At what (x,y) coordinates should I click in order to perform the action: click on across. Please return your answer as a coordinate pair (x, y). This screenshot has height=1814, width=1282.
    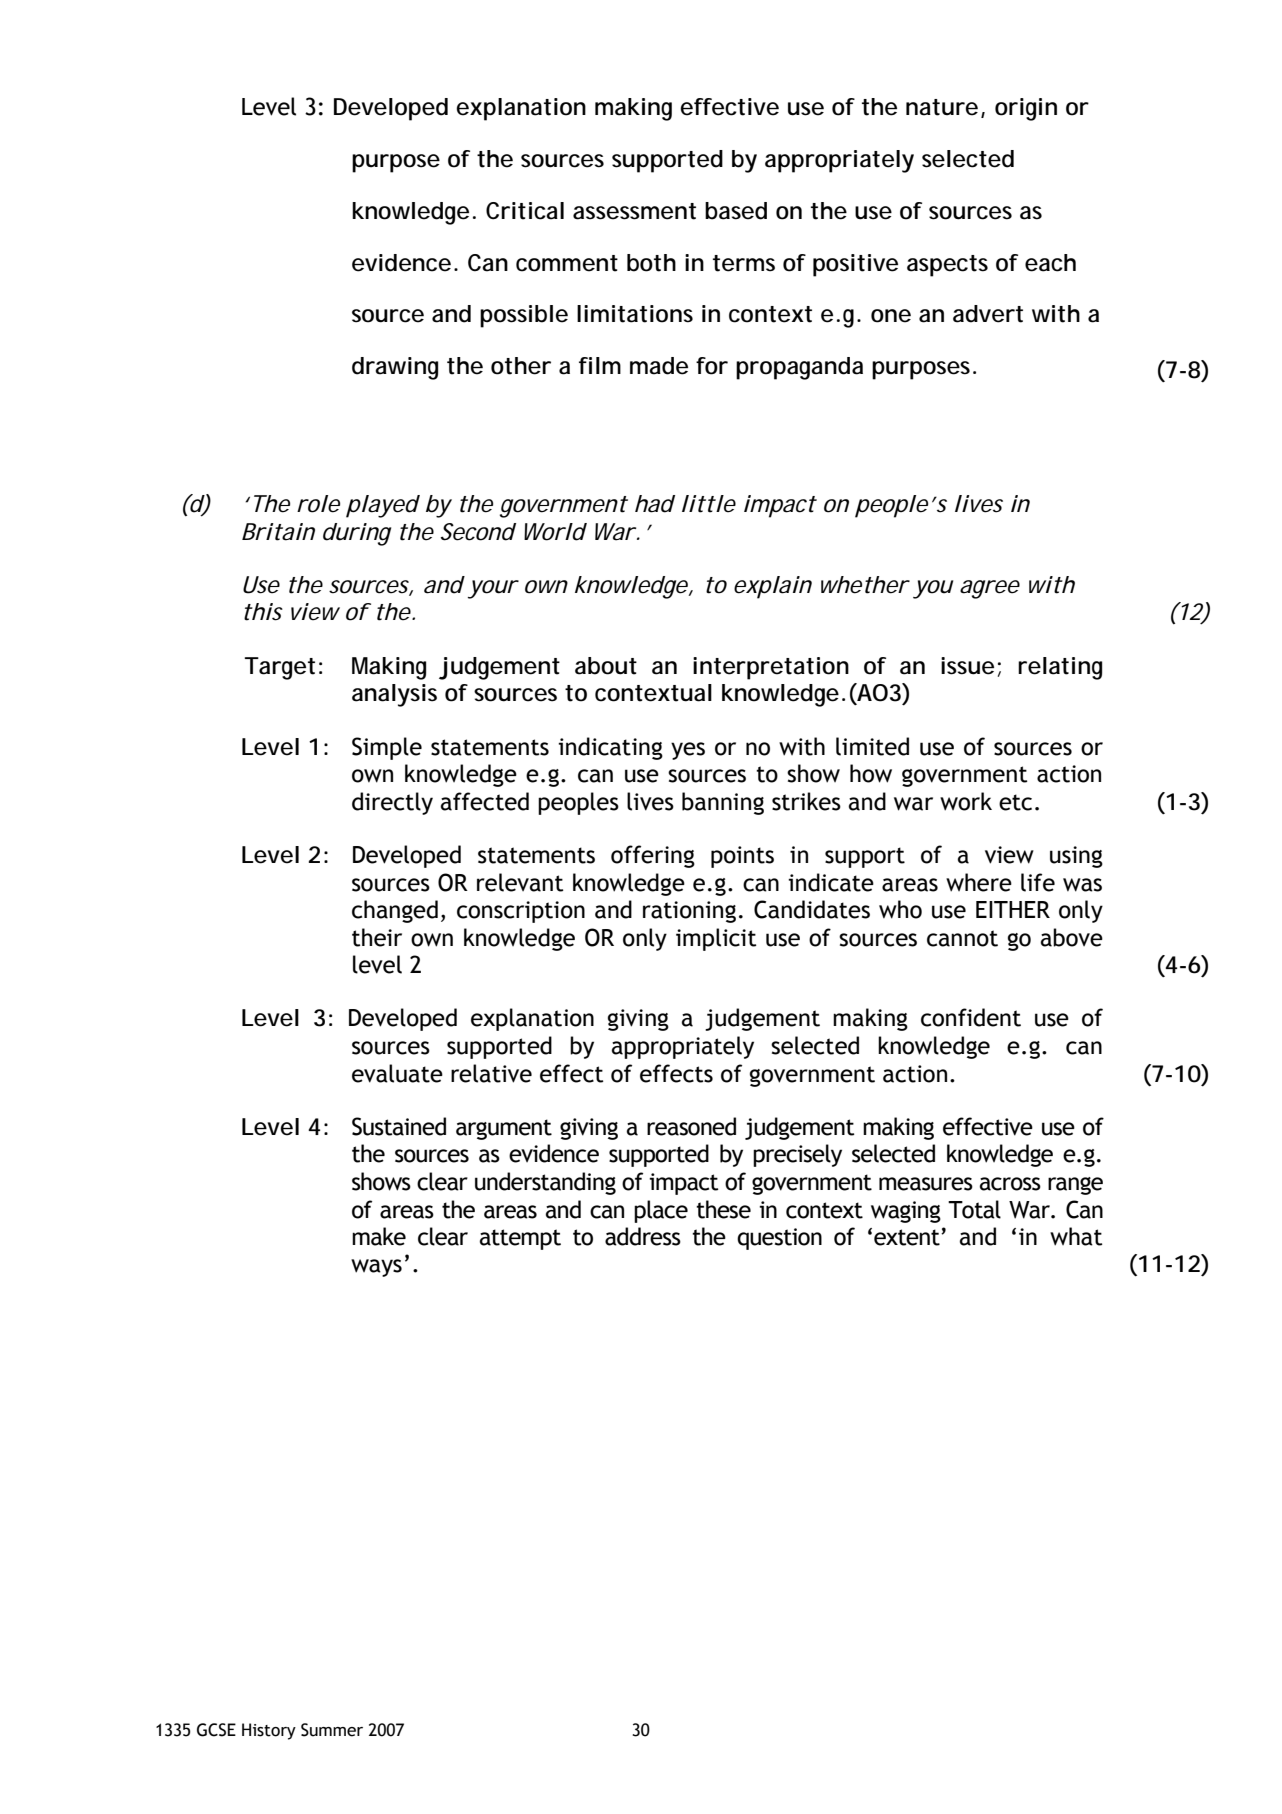
    Looking at the image, I should click on (1010, 1184).
